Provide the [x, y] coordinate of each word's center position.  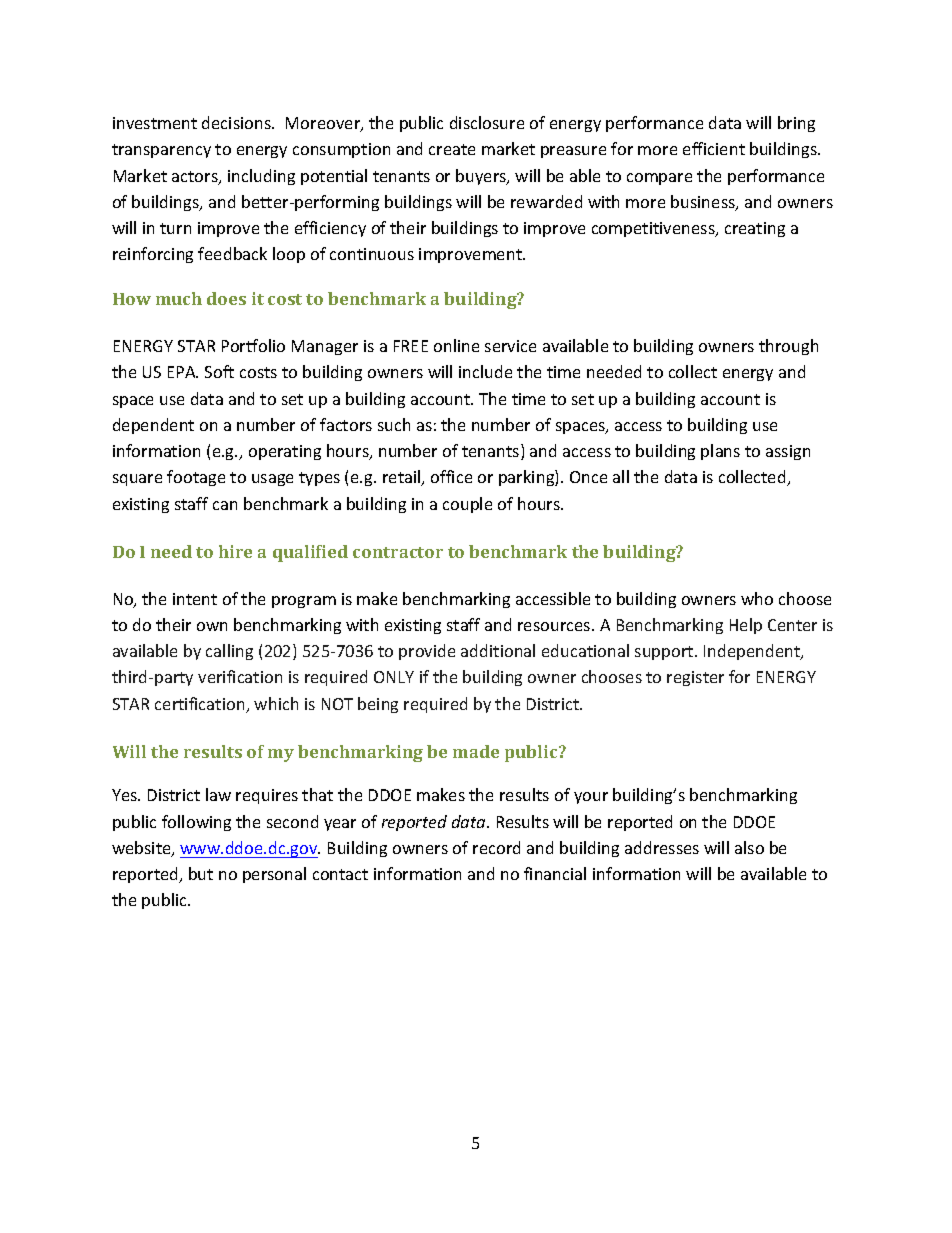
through [788, 347]
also [749, 847]
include [485, 371]
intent [195, 599]
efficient [714, 148]
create [452, 149]
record [496, 847]
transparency [161, 151]
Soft [219, 371]
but [201, 873]
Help [746, 626]
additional [498, 650]
